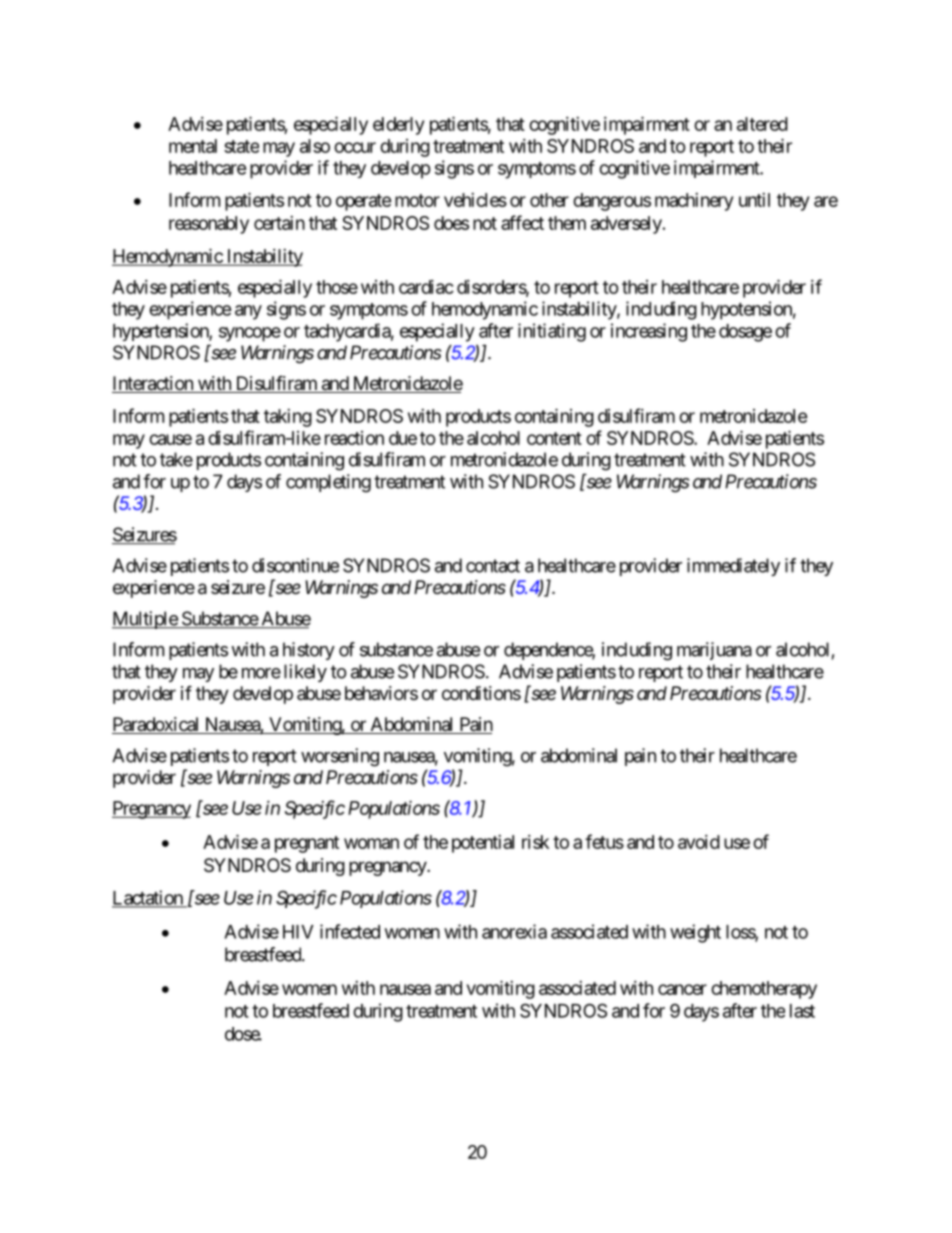  What do you see at coordinates (295, 565) in the image?
I see `discontinue` at bounding box center [295, 565].
